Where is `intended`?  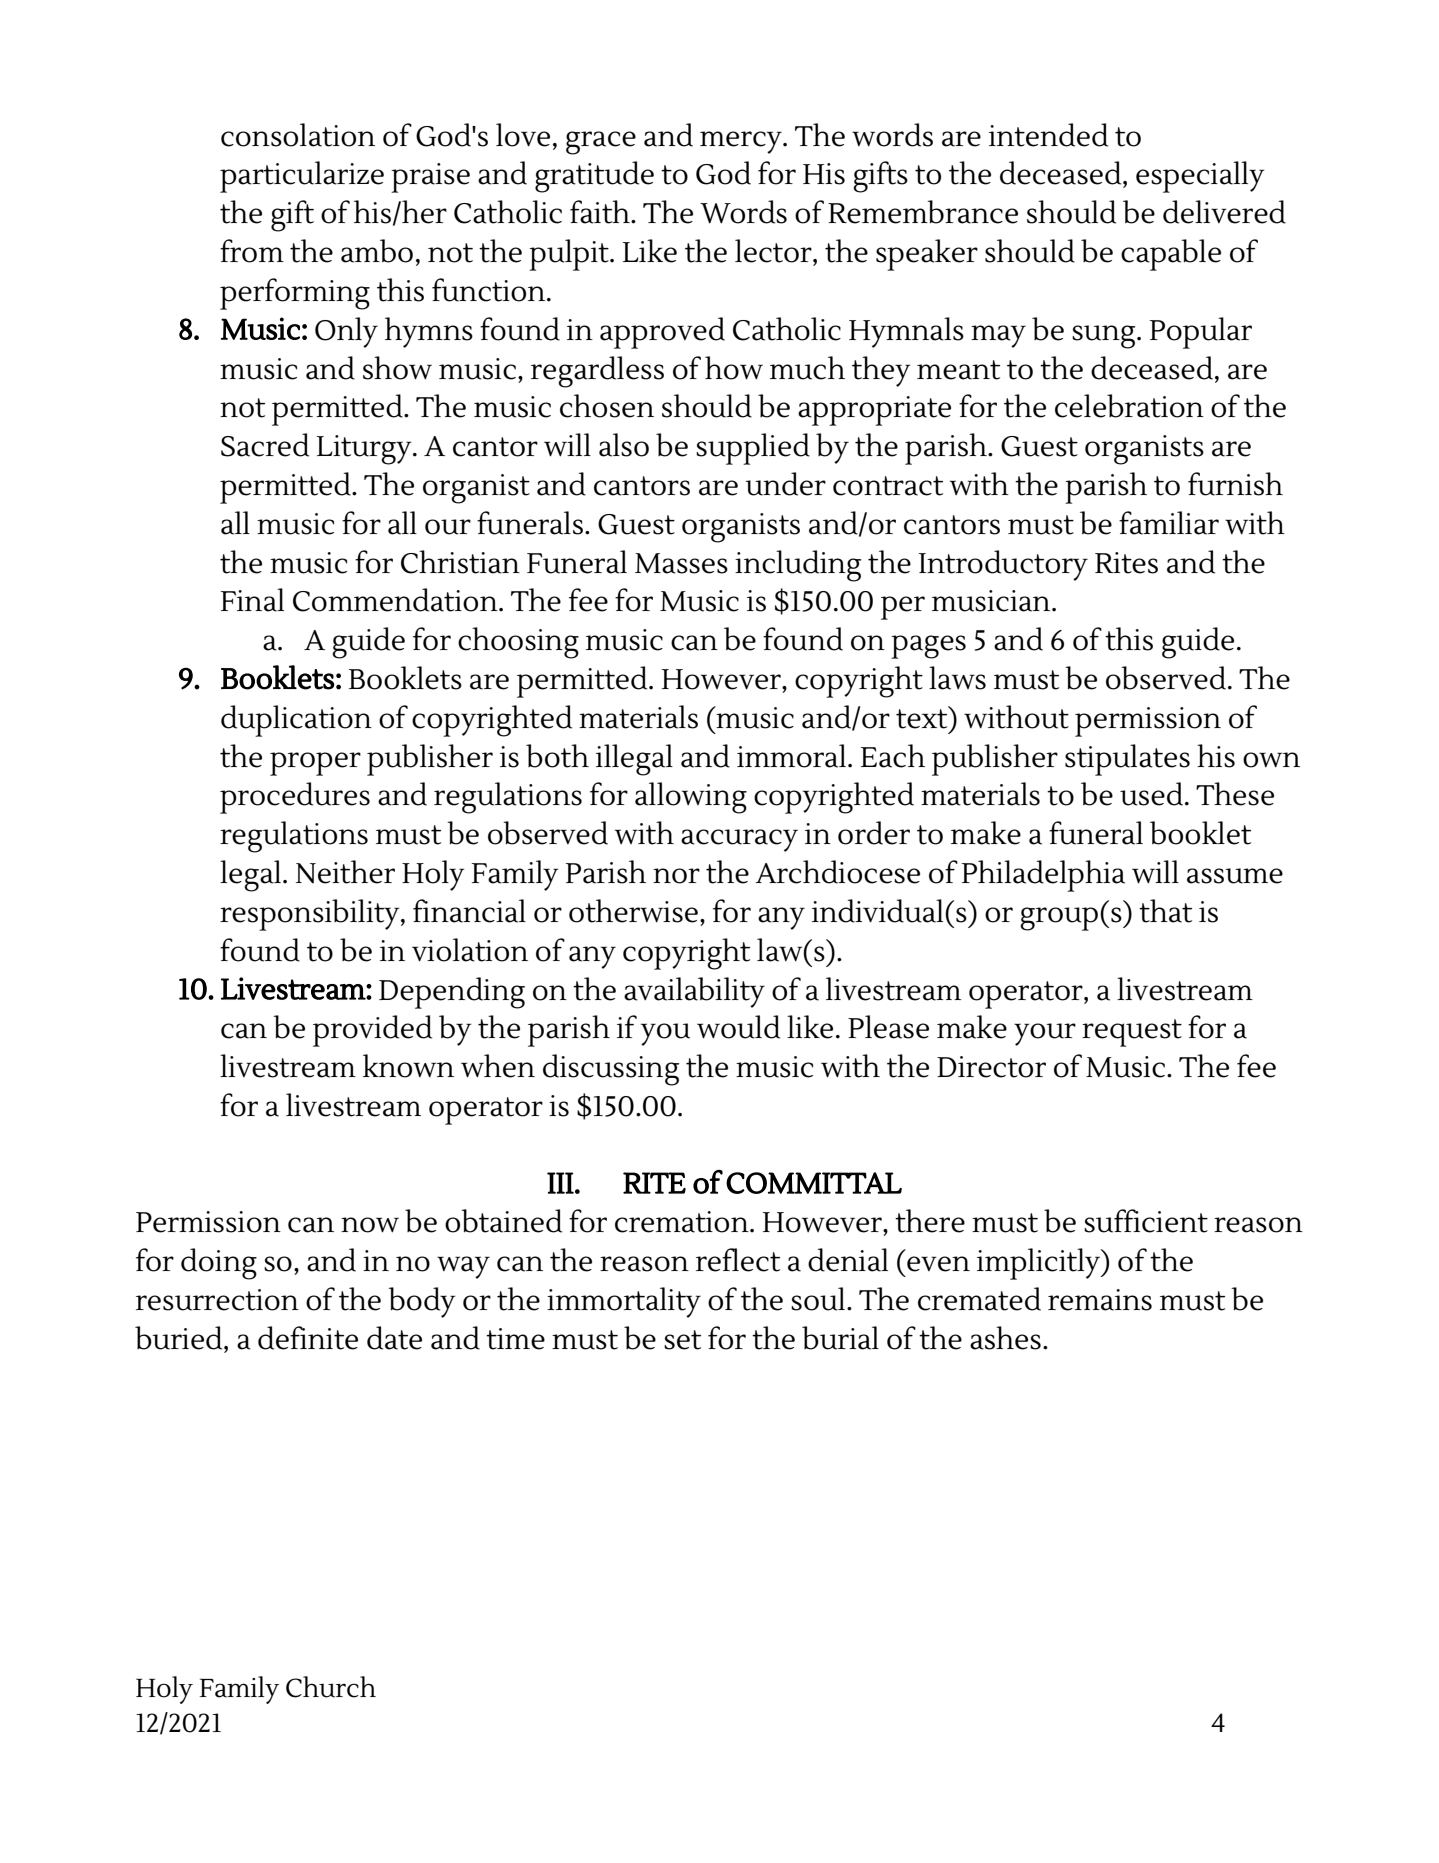
intended is located at coordinates (1048, 135).
